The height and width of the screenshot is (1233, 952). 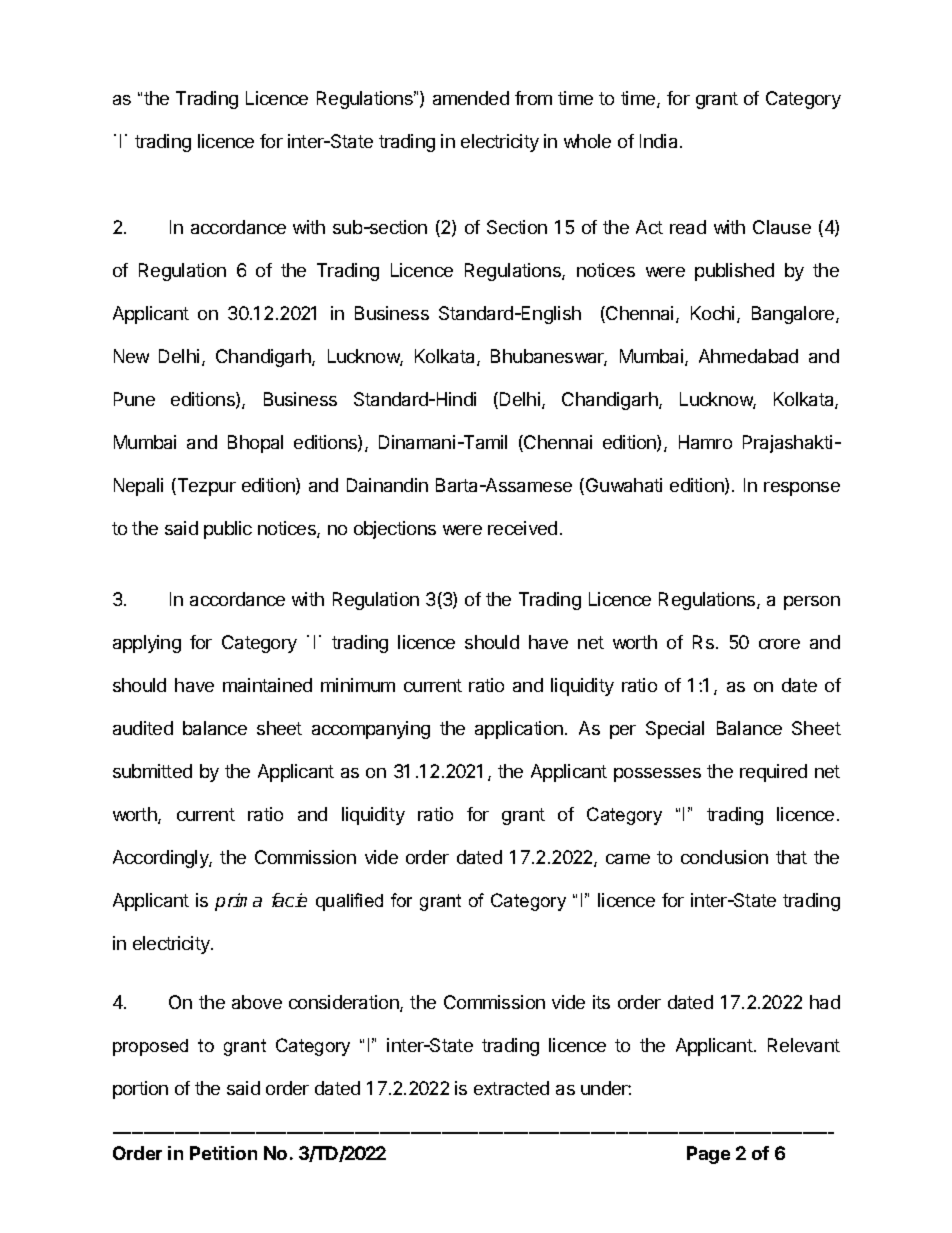 What do you see at coordinates (471, 98) in the screenshot?
I see `amended` at bounding box center [471, 98].
